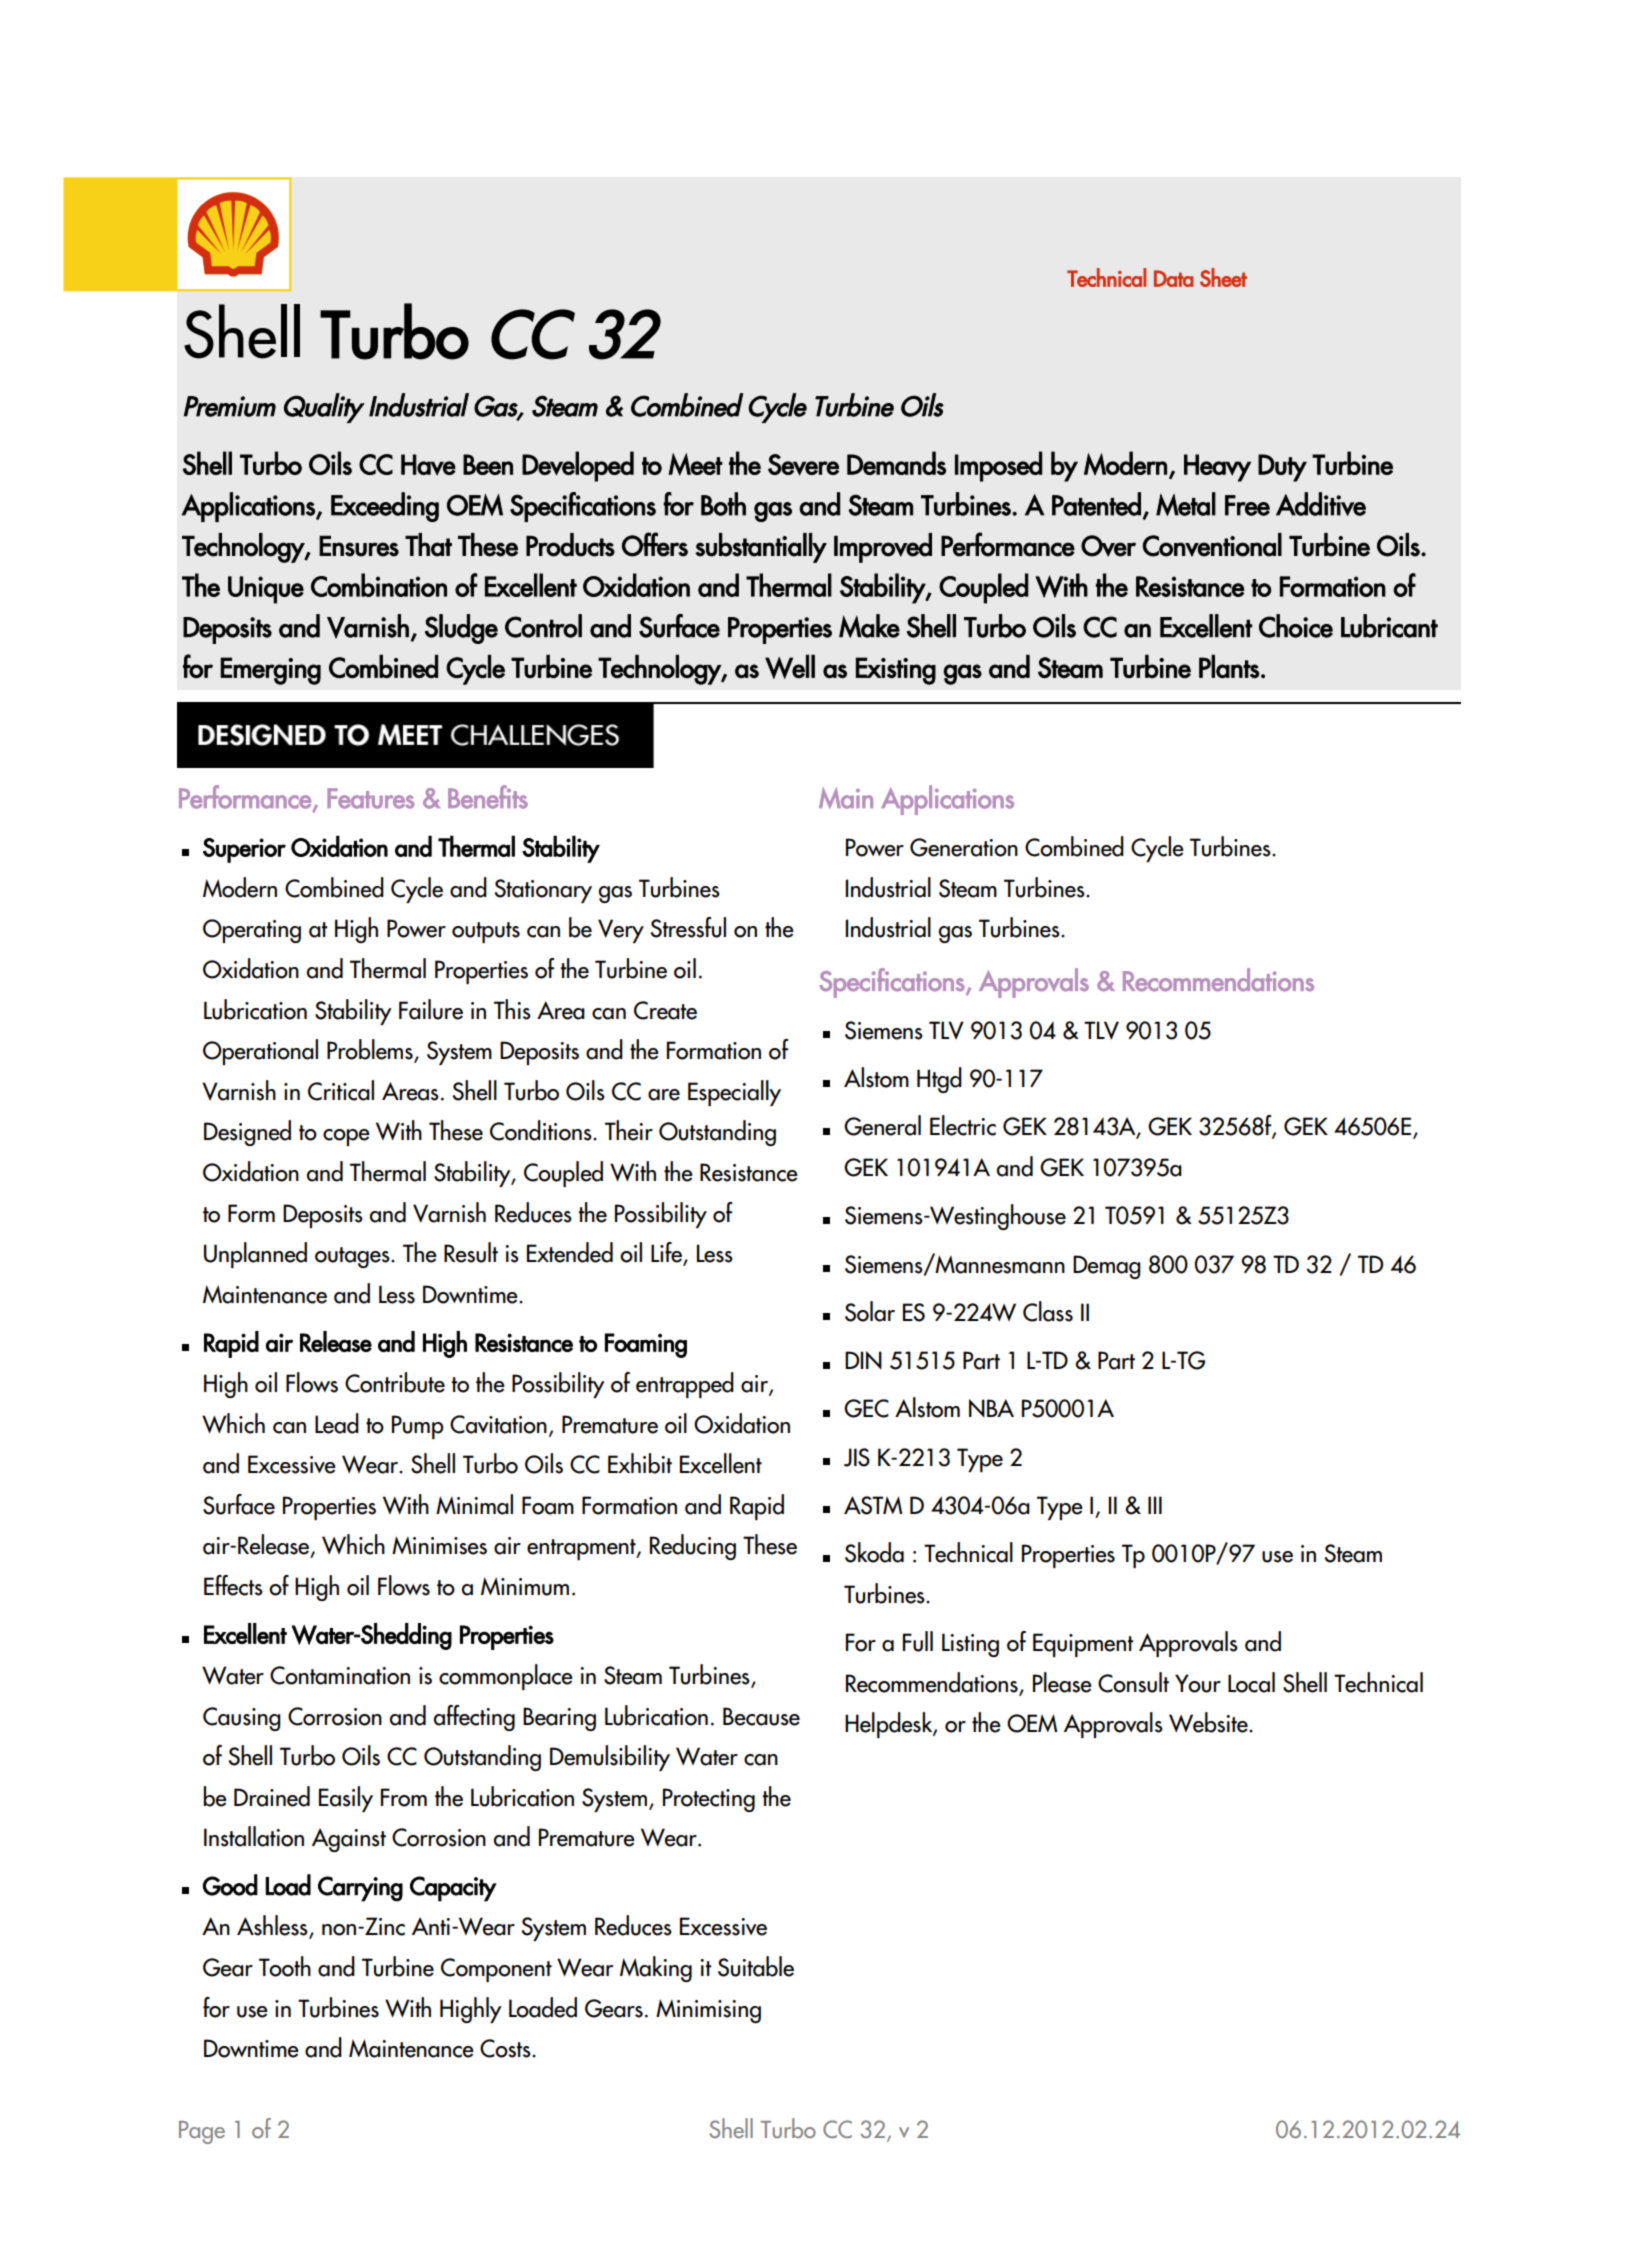 The height and width of the screenshot is (2265, 1638). What do you see at coordinates (428, 464) in the screenshot?
I see `Have` at bounding box center [428, 464].
